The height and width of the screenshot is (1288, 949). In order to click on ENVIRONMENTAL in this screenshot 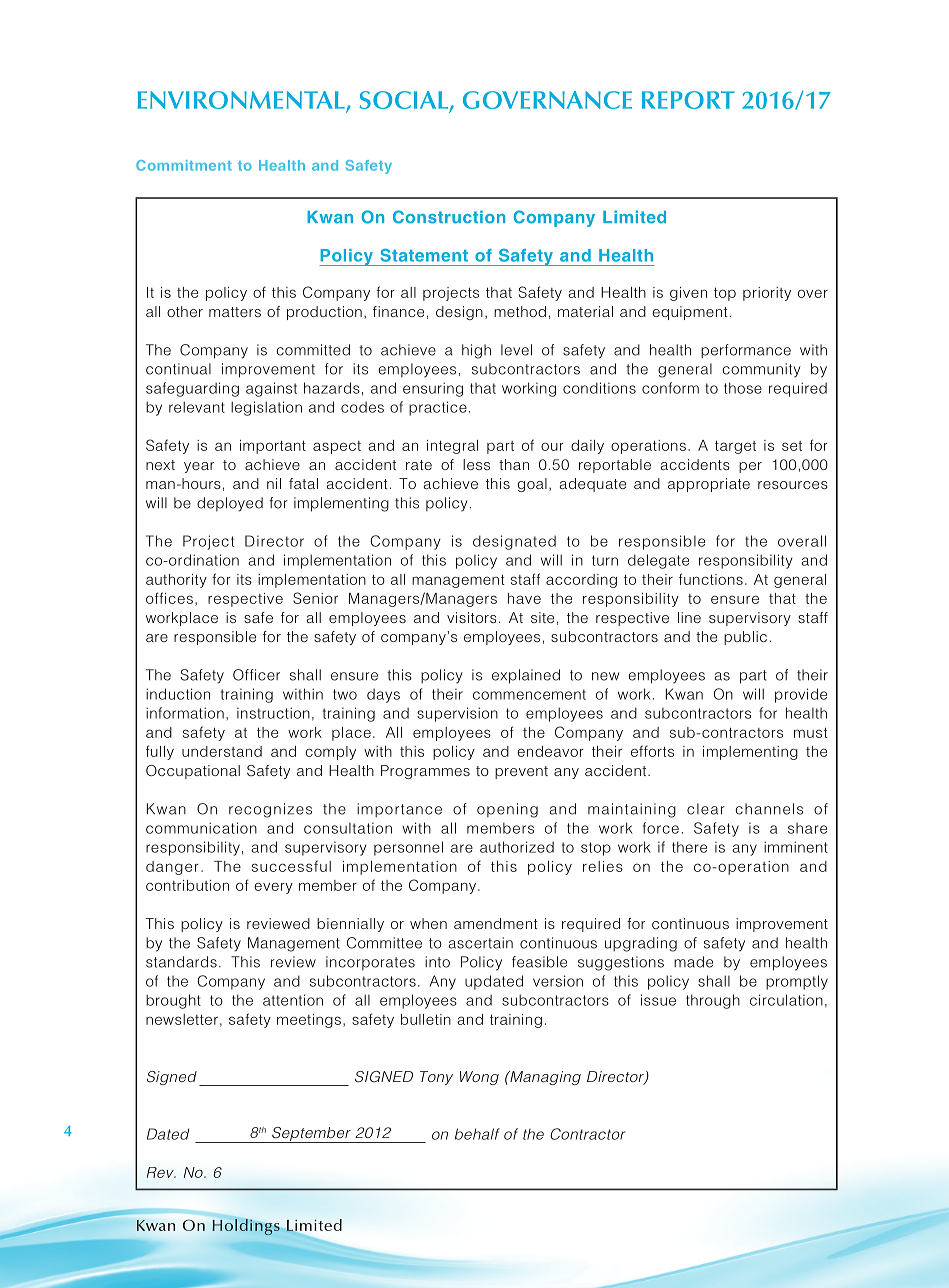, I will do `click(242, 101)`.
